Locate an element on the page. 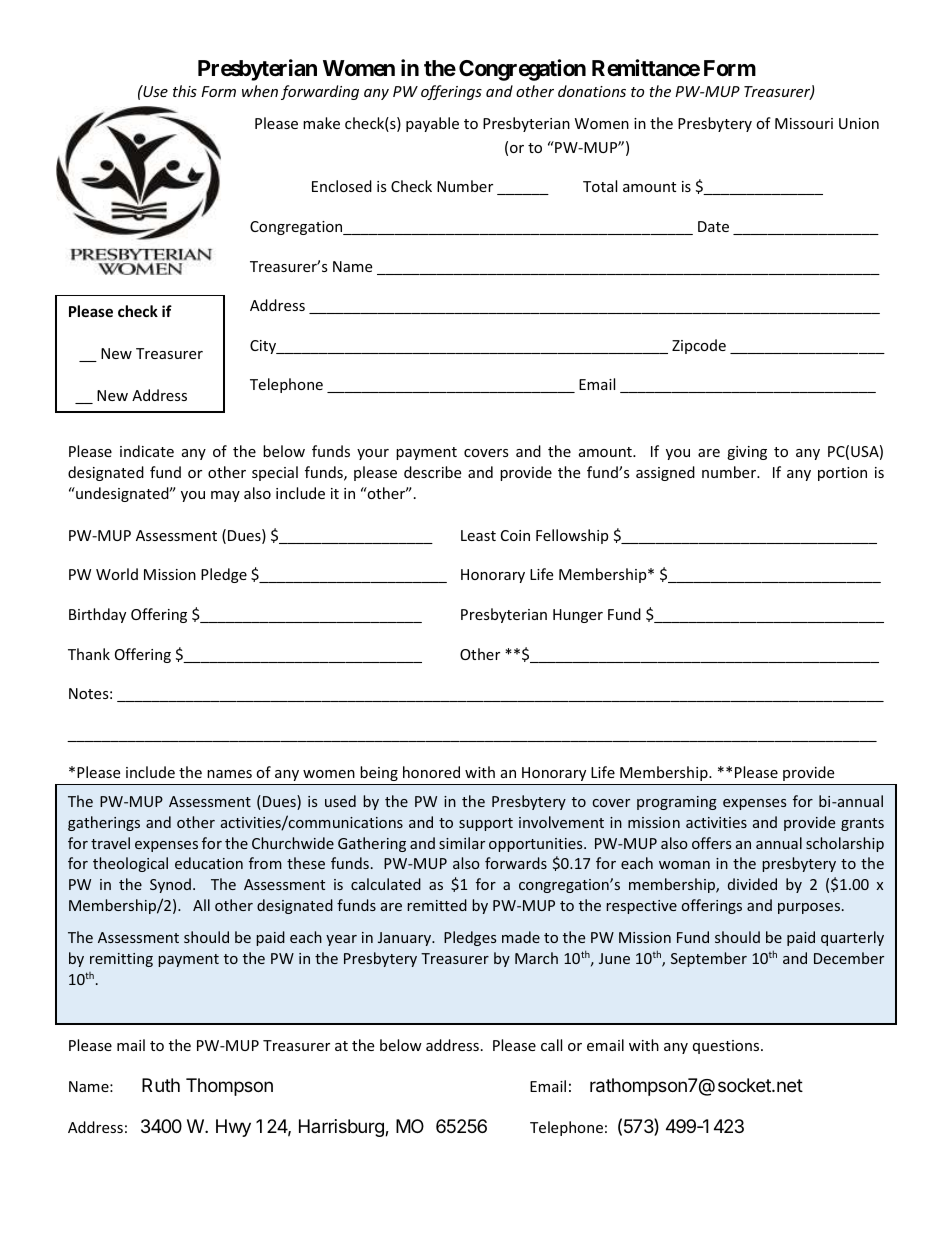  Ruth is located at coordinates (161, 1085).
